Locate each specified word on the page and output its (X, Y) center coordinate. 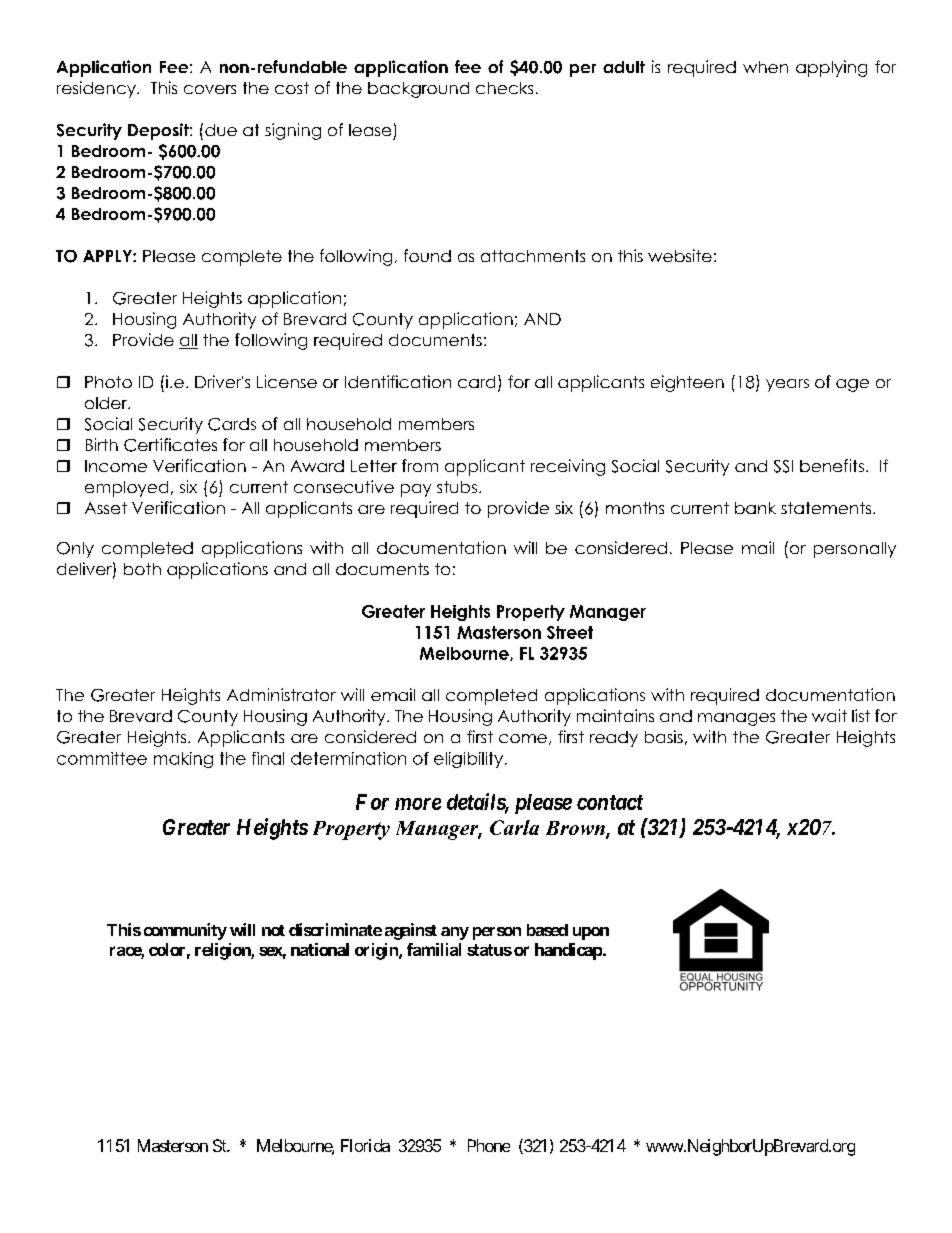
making (183, 760)
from (420, 465)
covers (210, 89)
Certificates (170, 445)
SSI (783, 466)
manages (736, 719)
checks (504, 88)
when (765, 67)
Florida (365, 1145)
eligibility (468, 760)
